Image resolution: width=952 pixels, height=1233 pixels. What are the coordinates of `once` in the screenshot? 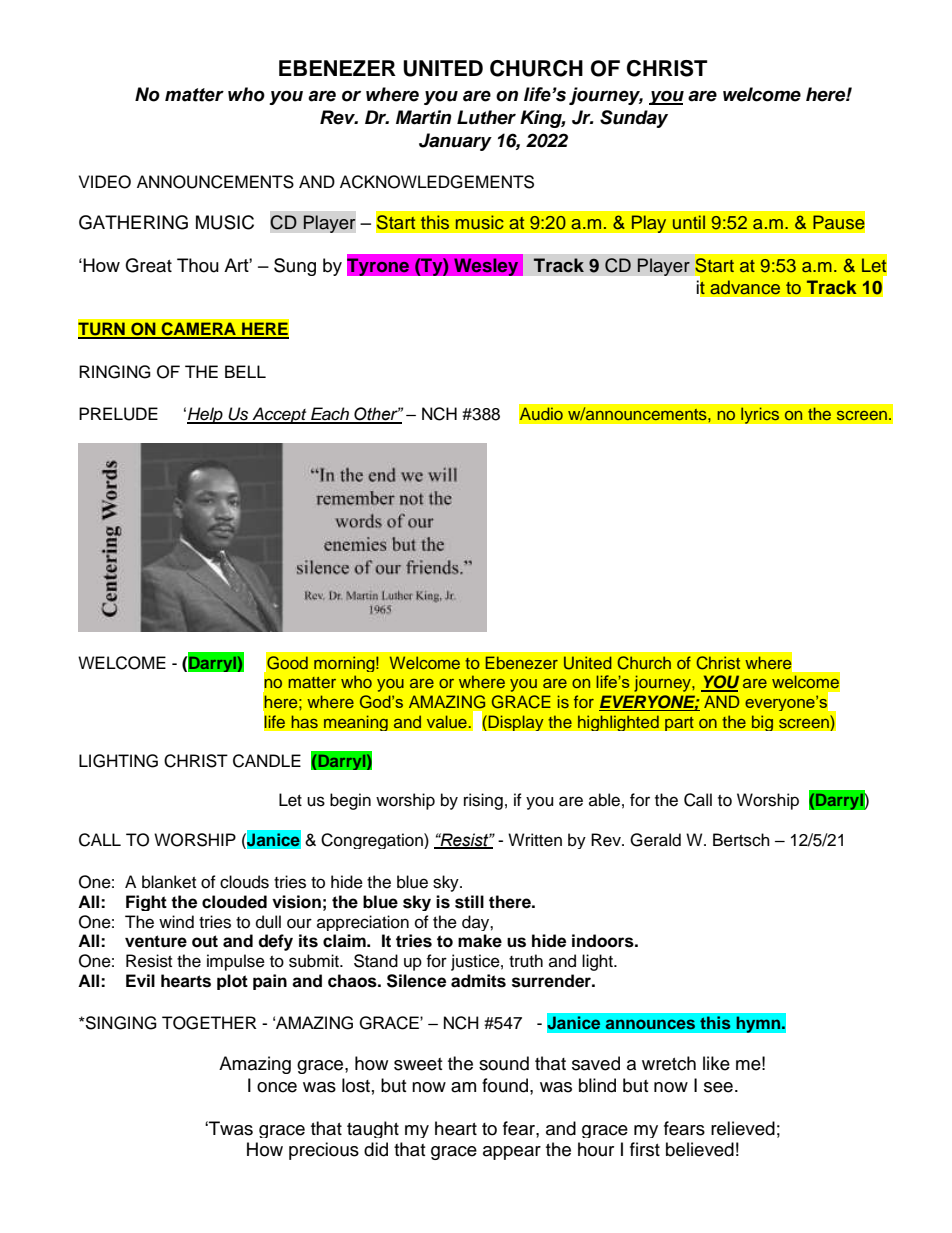 It's located at (277, 1087).
